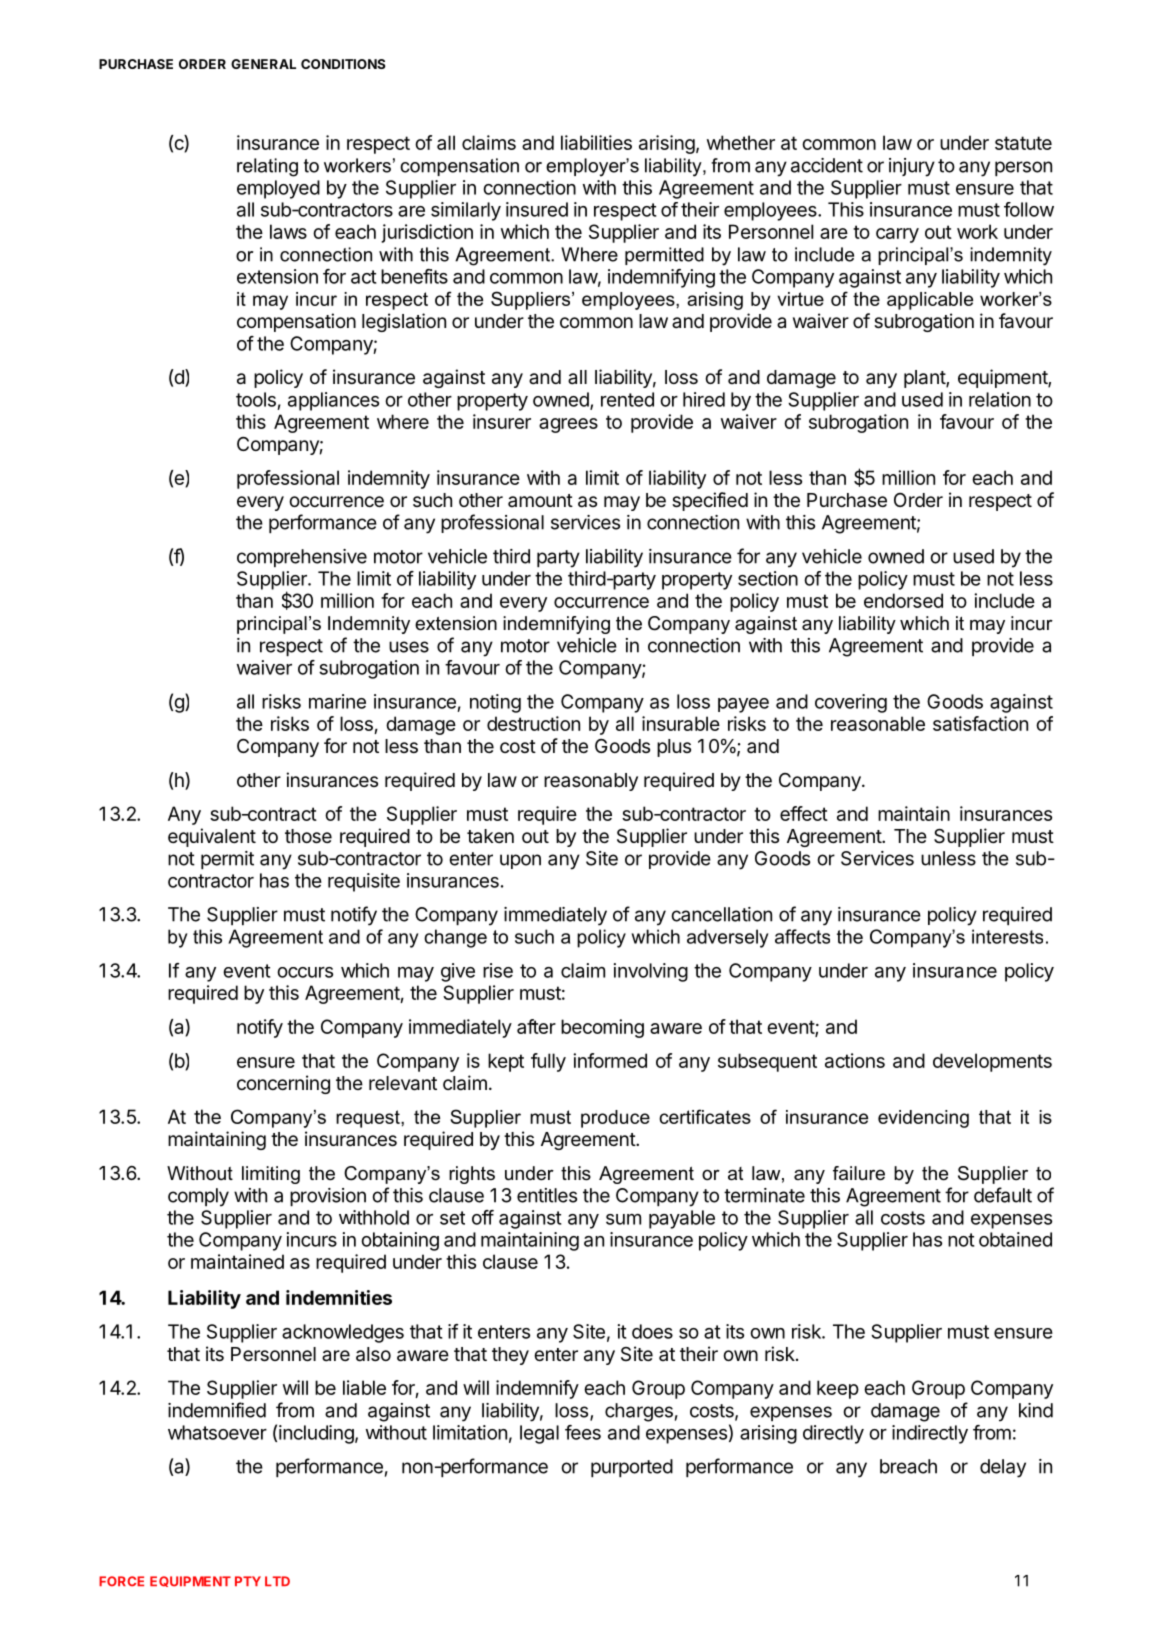 Image resolution: width=1152 pixels, height=1630 pixels. I want to click on PTY, so click(248, 1581).
